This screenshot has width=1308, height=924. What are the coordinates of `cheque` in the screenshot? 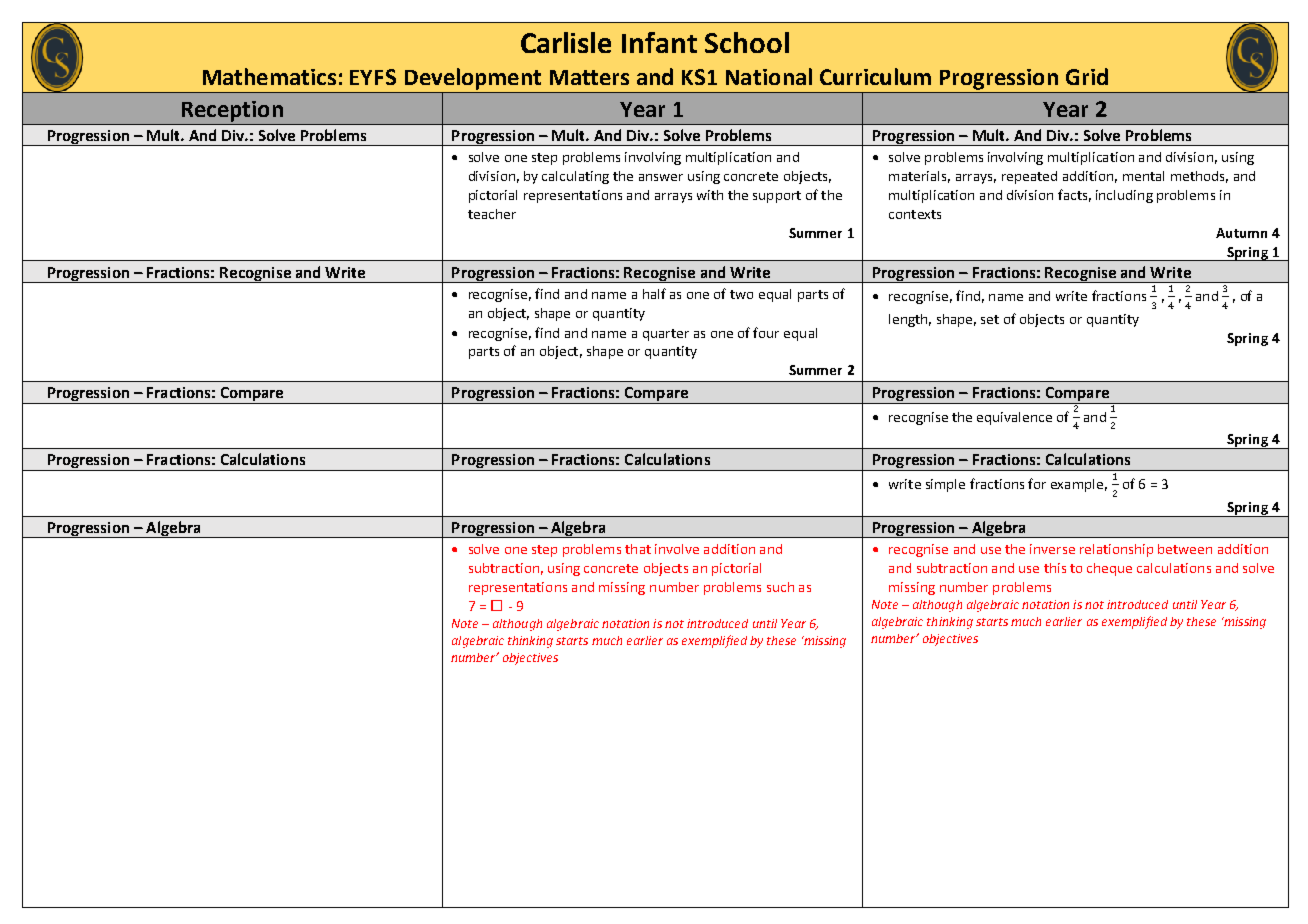 It's located at (1109, 569).
